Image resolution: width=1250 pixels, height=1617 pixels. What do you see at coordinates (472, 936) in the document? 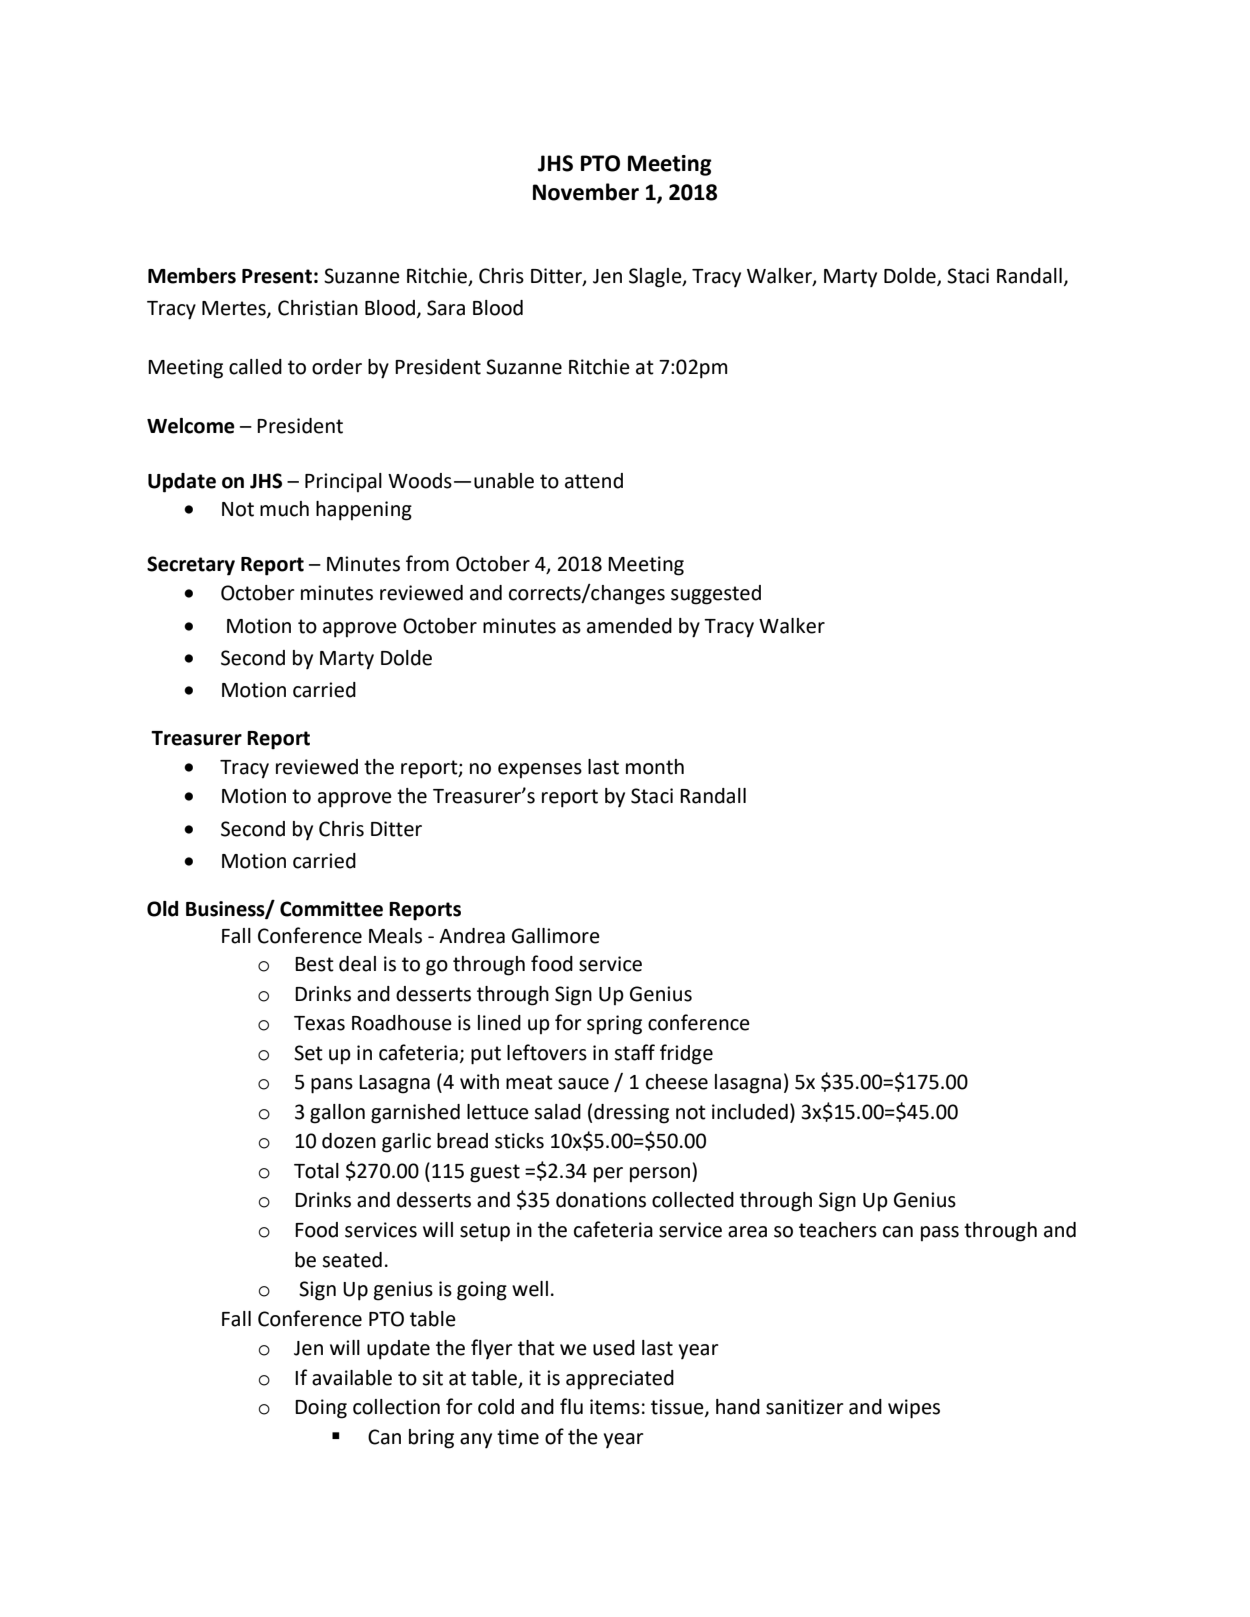
I see `Andrea` at bounding box center [472, 936].
